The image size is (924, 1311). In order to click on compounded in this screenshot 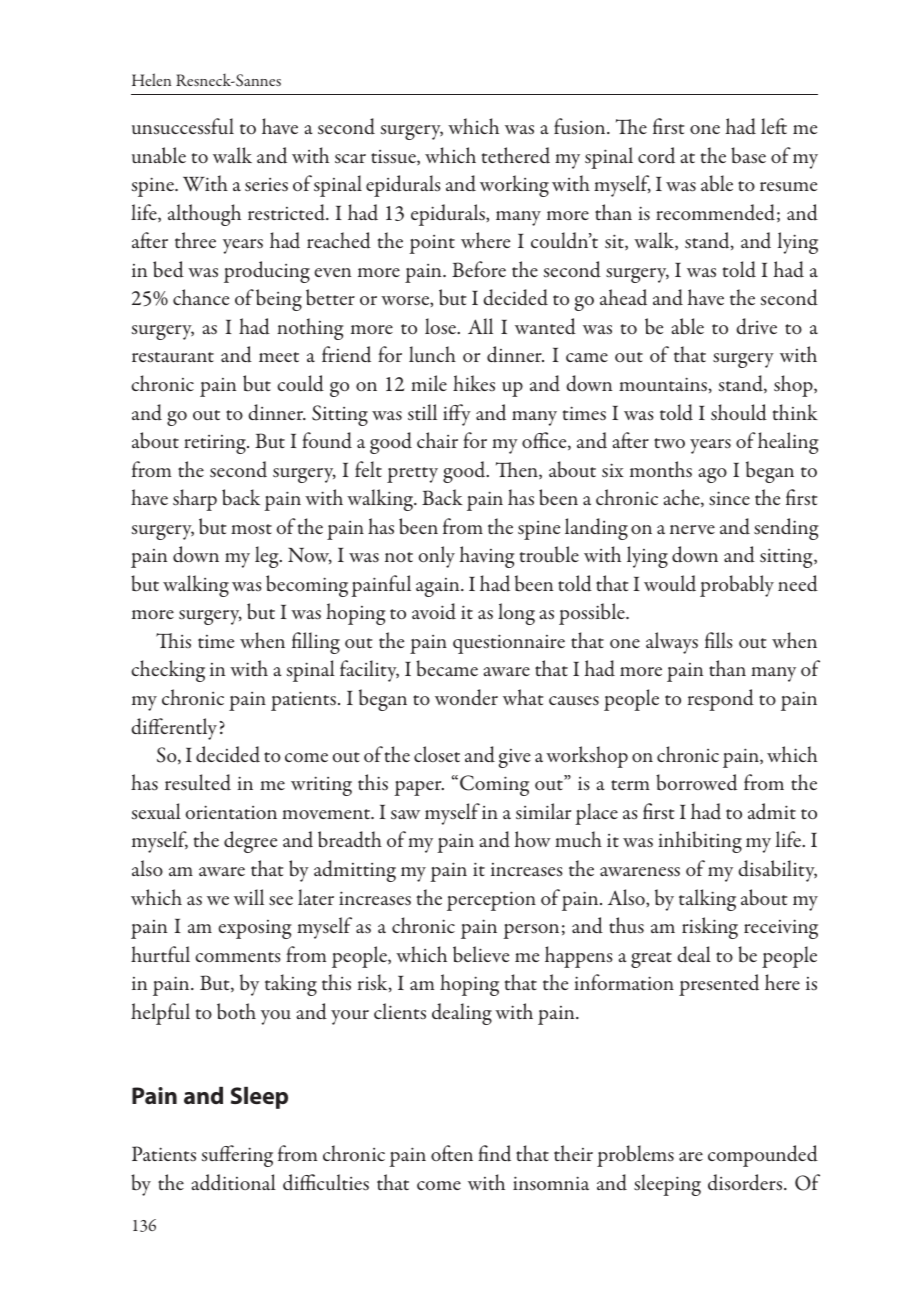, I will do `click(763, 1156)`.
